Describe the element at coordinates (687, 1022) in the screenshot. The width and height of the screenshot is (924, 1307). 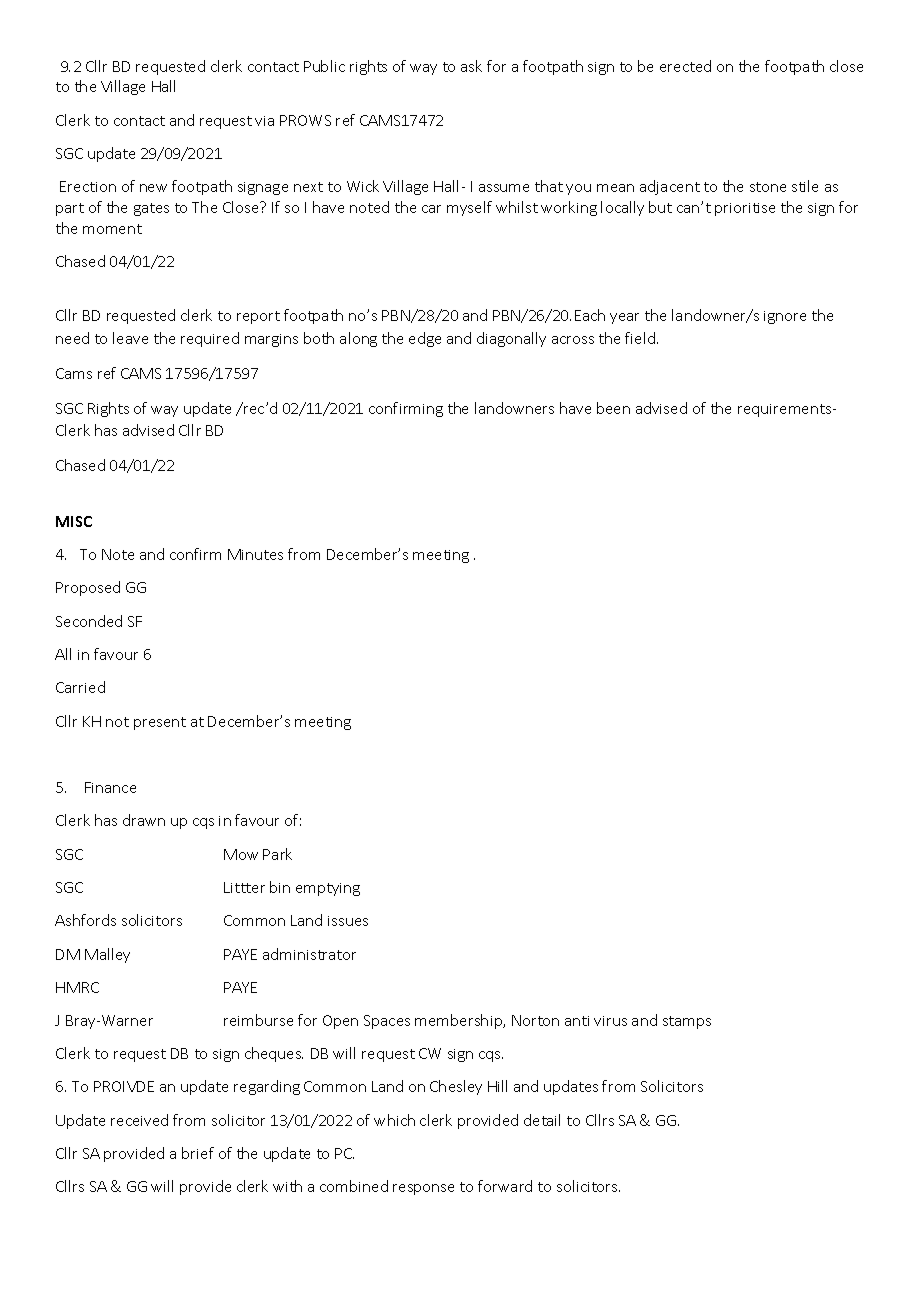
I see `stamps` at that location.
